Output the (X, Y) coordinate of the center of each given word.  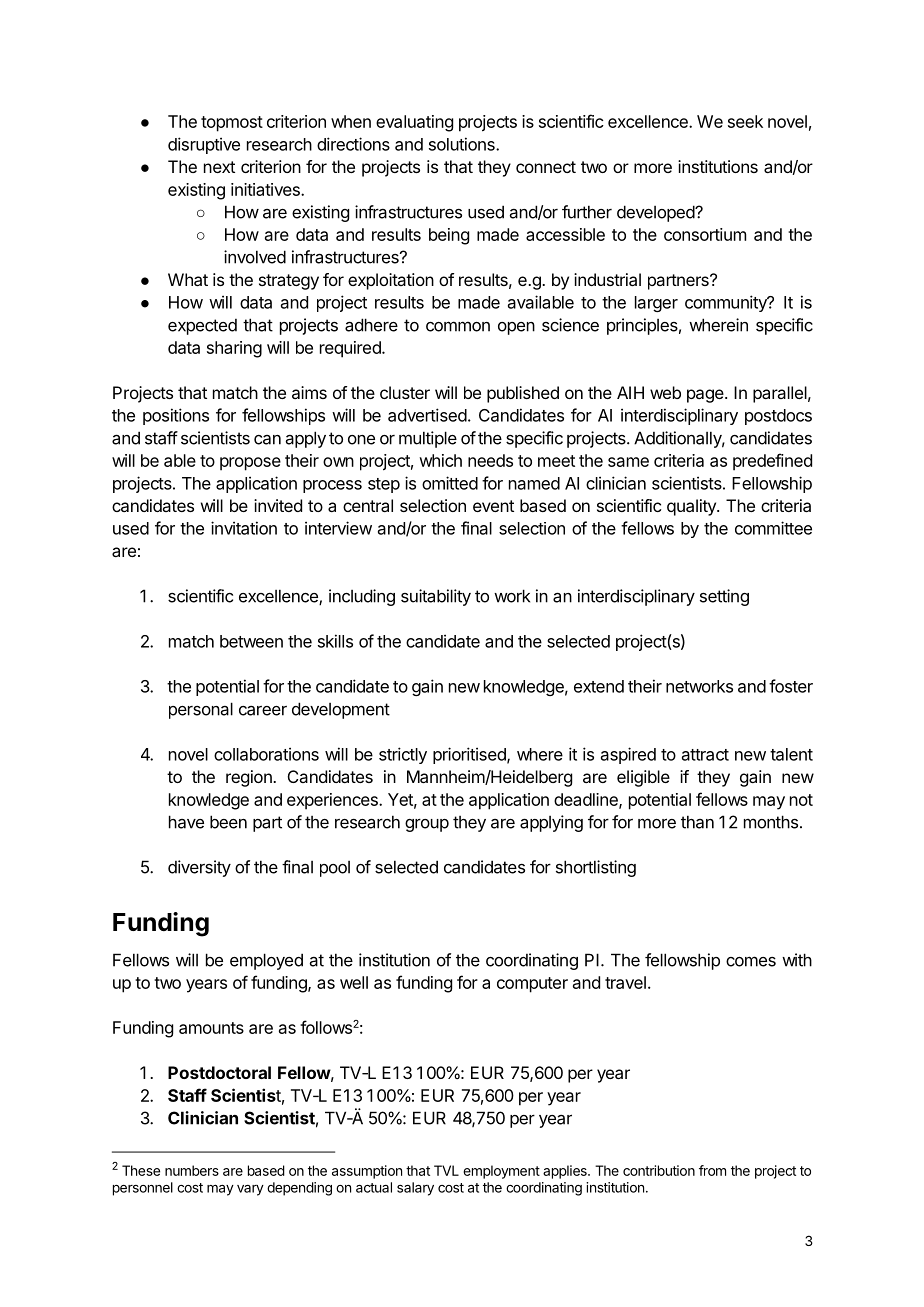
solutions (463, 144)
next (219, 167)
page (706, 396)
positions (176, 416)
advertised (427, 415)
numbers (192, 1170)
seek (745, 121)
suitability (436, 597)
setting (724, 597)
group (427, 825)
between (251, 641)
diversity (199, 868)
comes (751, 961)
